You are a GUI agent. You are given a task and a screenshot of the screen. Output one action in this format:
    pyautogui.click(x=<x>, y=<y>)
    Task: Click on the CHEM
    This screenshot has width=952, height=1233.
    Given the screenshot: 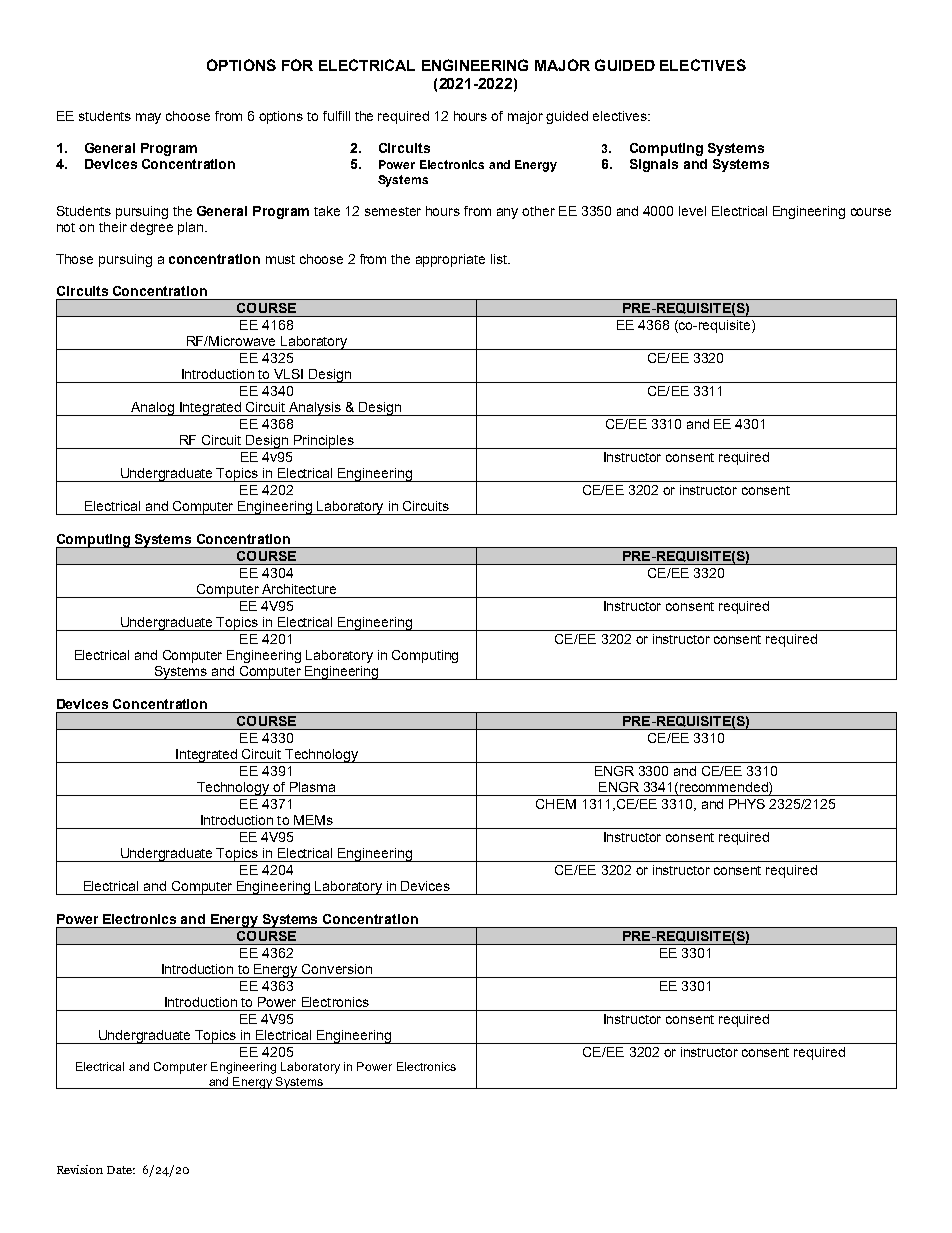 What is the action you would take?
    pyautogui.click(x=556, y=804)
